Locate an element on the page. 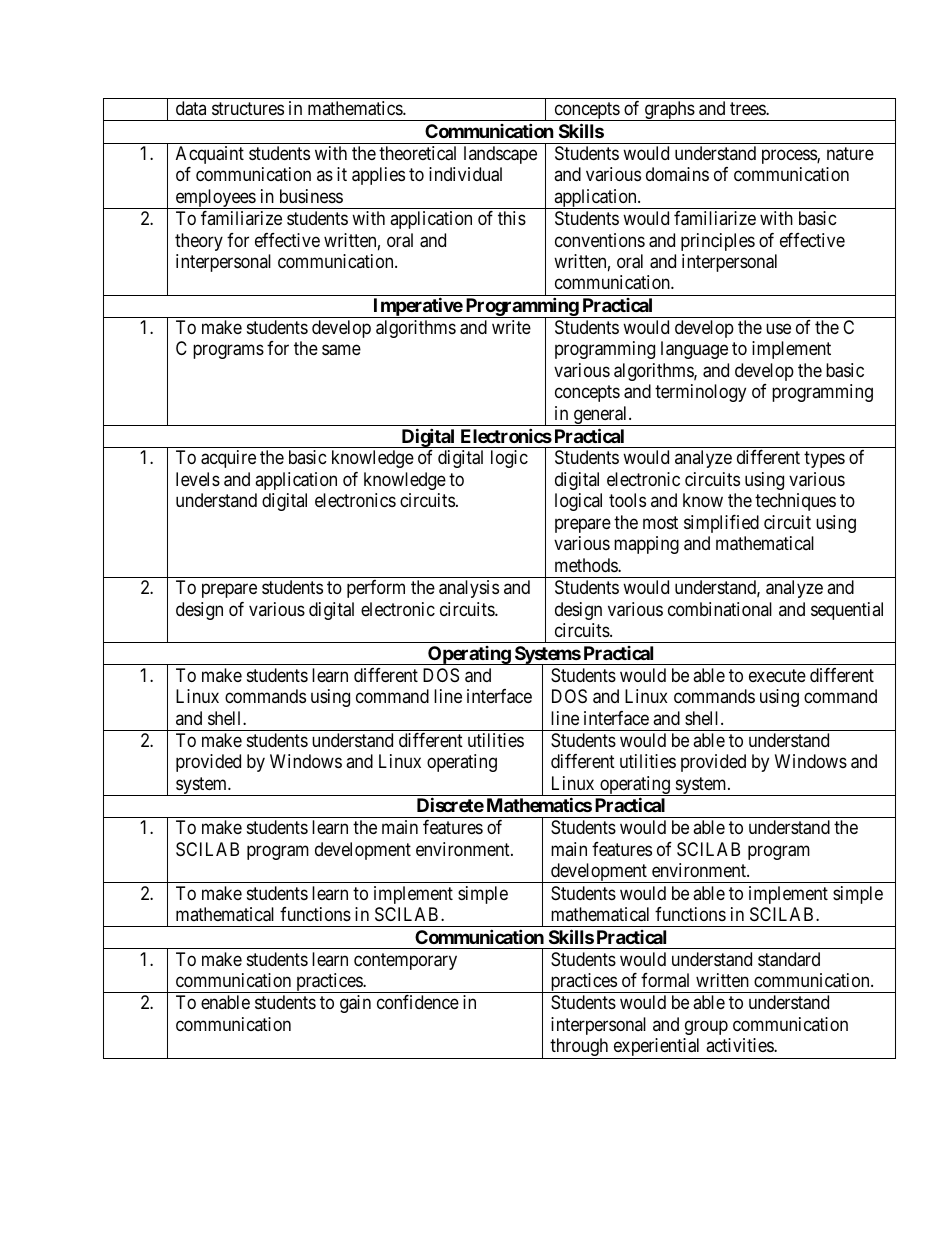 The image size is (952, 1233). contemporary is located at coordinates (405, 961).
